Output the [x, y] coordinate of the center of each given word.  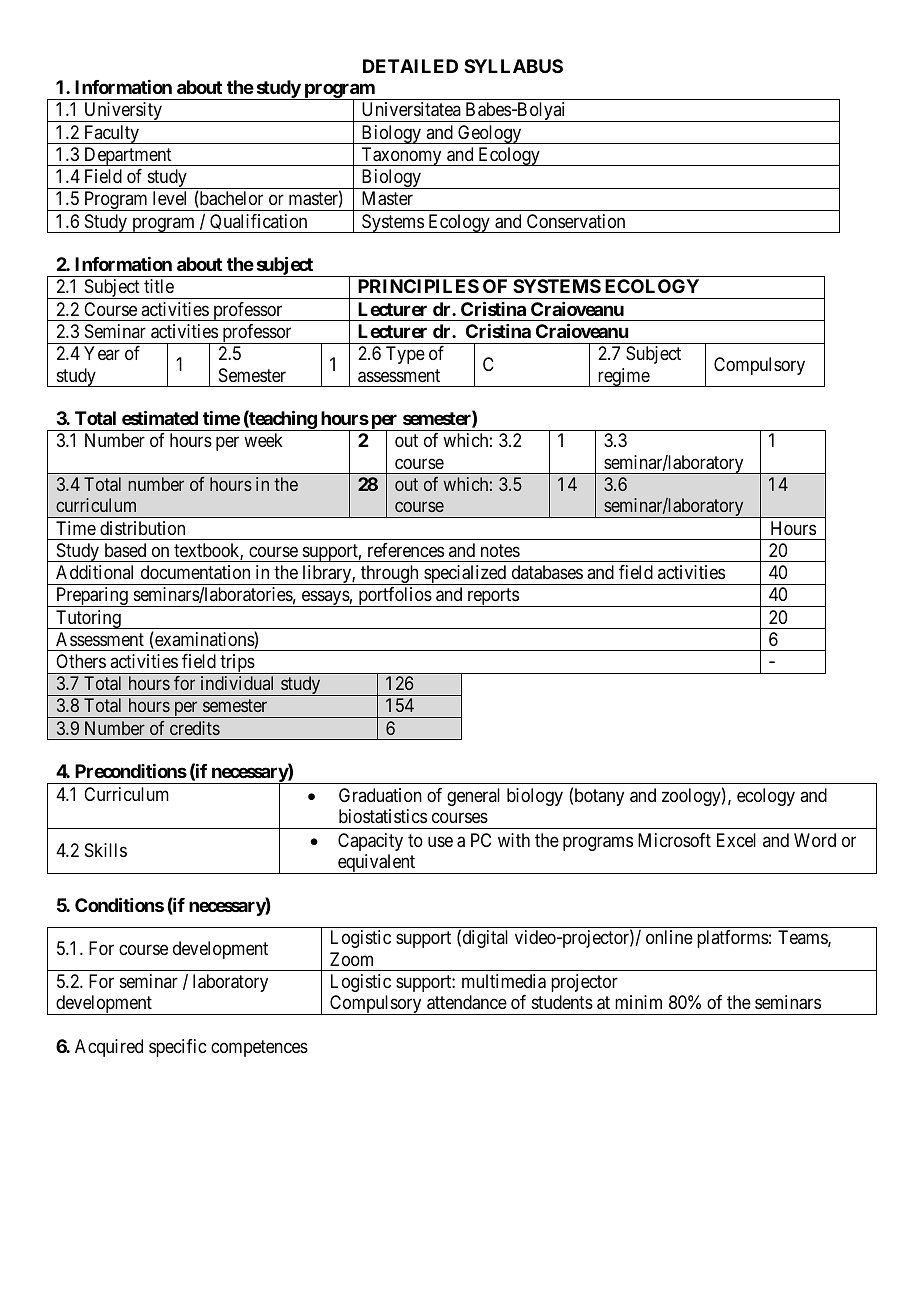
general [473, 797]
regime [623, 377]
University [123, 112]
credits [195, 728]
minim [638, 1002]
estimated [160, 417]
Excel [736, 840]
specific [177, 1048]
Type [405, 355]
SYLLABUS [513, 66]
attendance [467, 1002]
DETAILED [410, 66]
